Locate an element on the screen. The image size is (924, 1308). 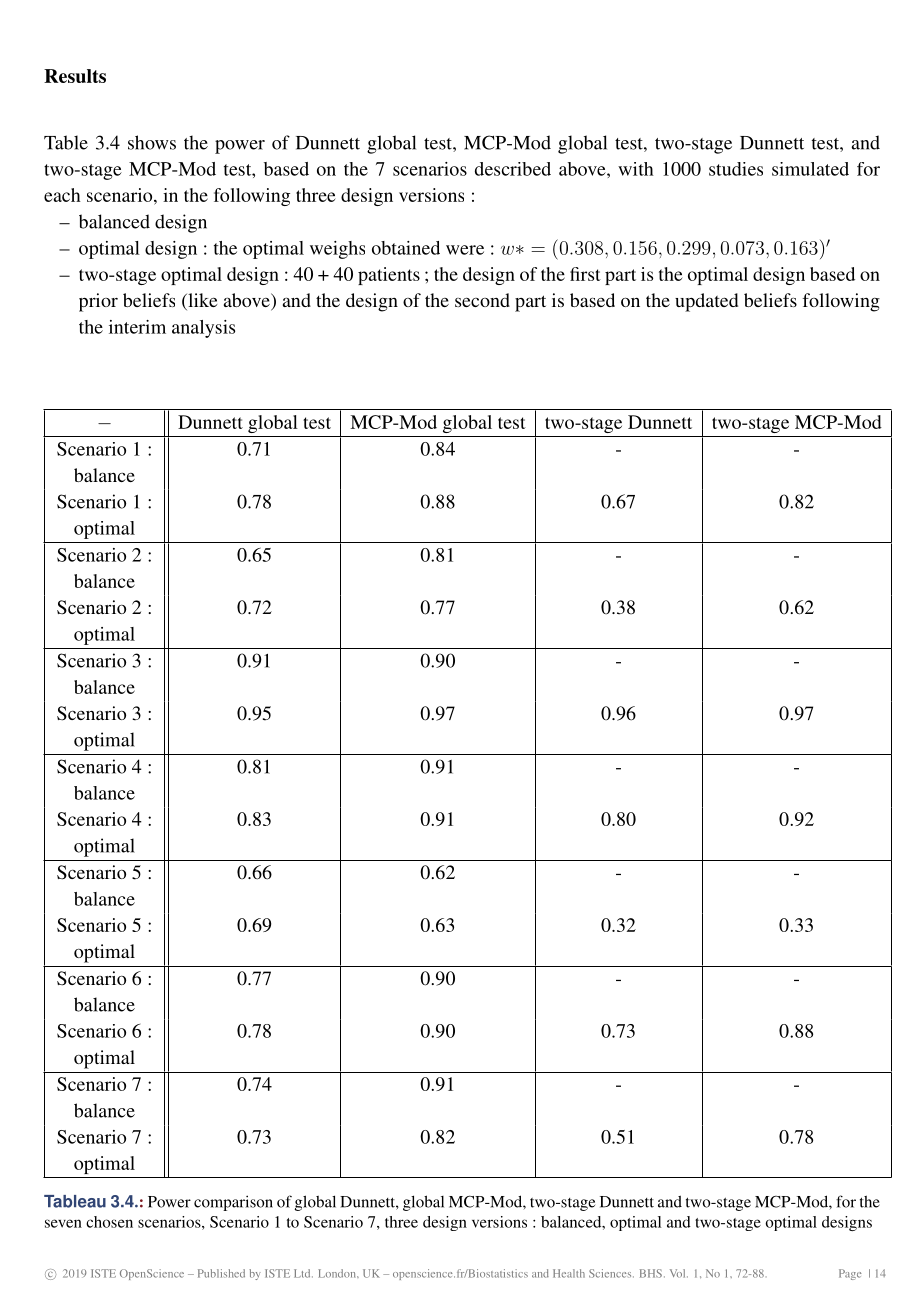
chosen is located at coordinates (109, 1222).
